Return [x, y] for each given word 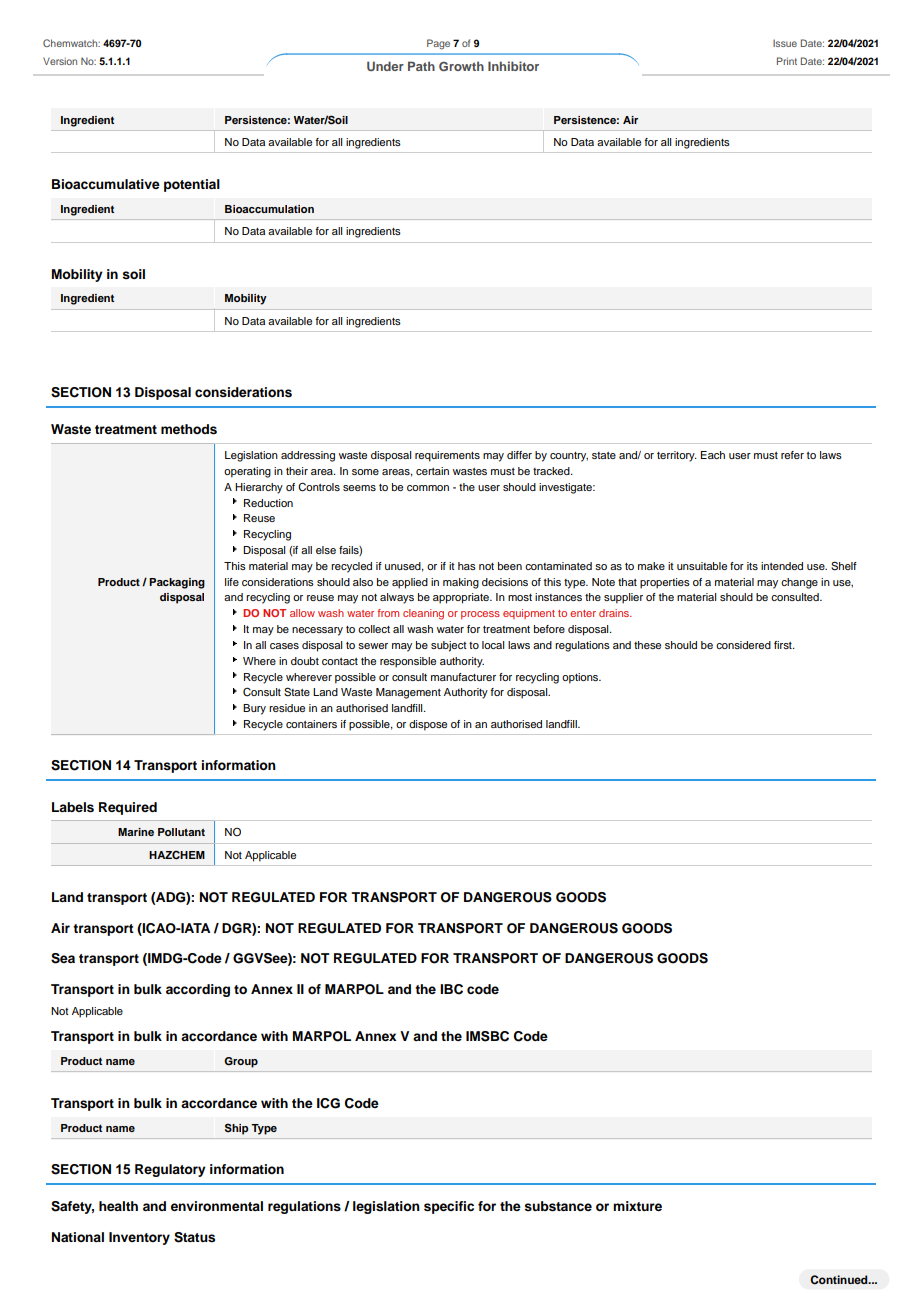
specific [449, 1207]
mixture [637, 1206]
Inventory [139, 1238]
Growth [461, 66]
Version [60, 61]
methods [189, 429]
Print [787, 61]
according [198, 990]
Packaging [177, 583]
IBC [451, 989]
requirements [447, 456]
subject [449, 646]
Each [713, 455]
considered [743, 645]
